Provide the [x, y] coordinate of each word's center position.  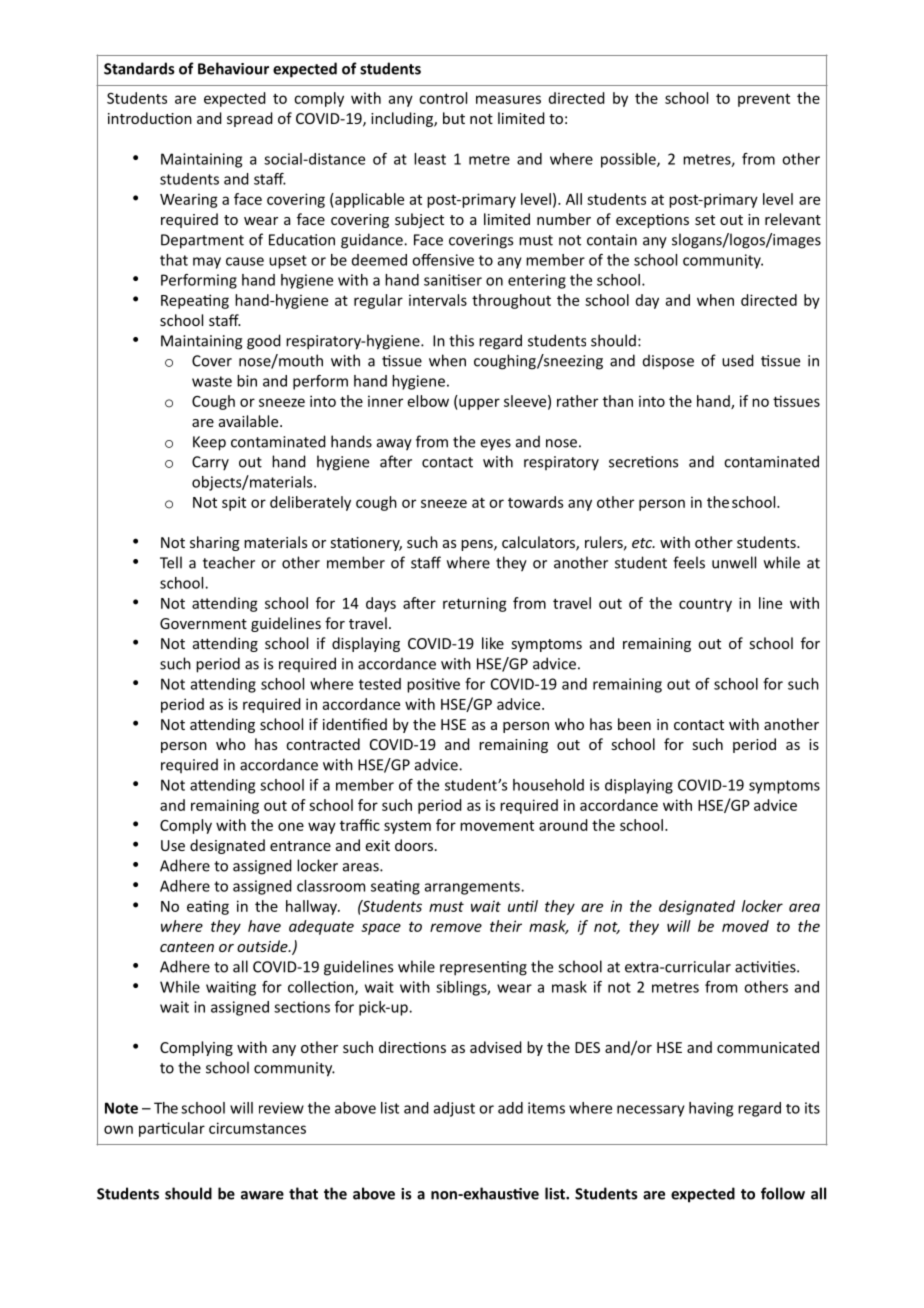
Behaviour [233, 68]
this [461, 340]
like [493, 643]
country [705, 605]
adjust [454, 1109]
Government [203, 623]
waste [212, 381]
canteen [187, 947]
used [738, 360]
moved [745, 926]
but [454, 118]
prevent [764, 100]
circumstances [257, 1128]
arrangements [473, 888]
